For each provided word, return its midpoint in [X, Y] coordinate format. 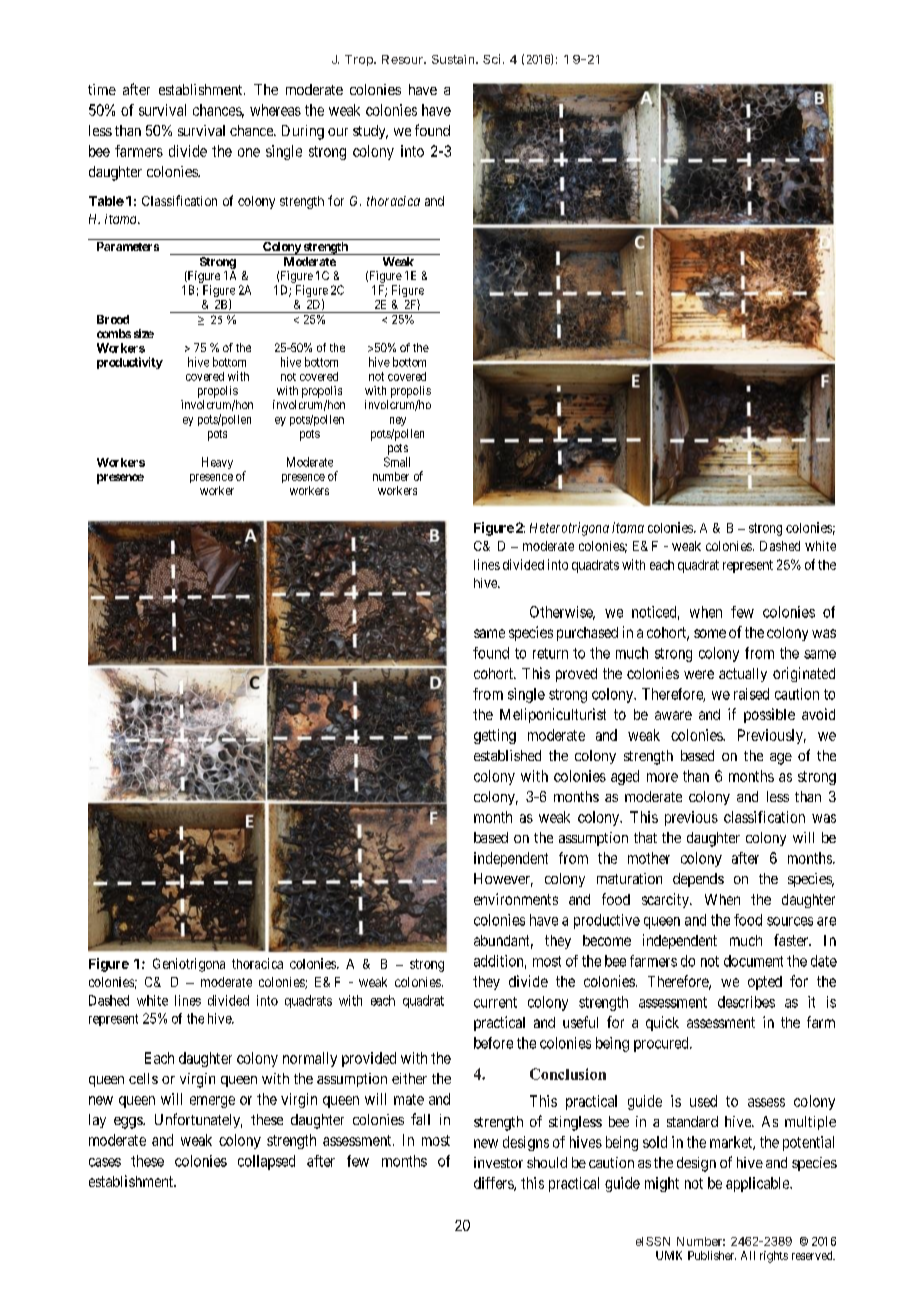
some [710, 633]
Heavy [217, 463]
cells [143, 1078]
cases [105, 1162]
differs [494, 1184]
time [102, 89]
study [370, 132]
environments [516, 899]
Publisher [712, 1255]
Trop [360, 60]
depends [698, 880]
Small [397, 462]
